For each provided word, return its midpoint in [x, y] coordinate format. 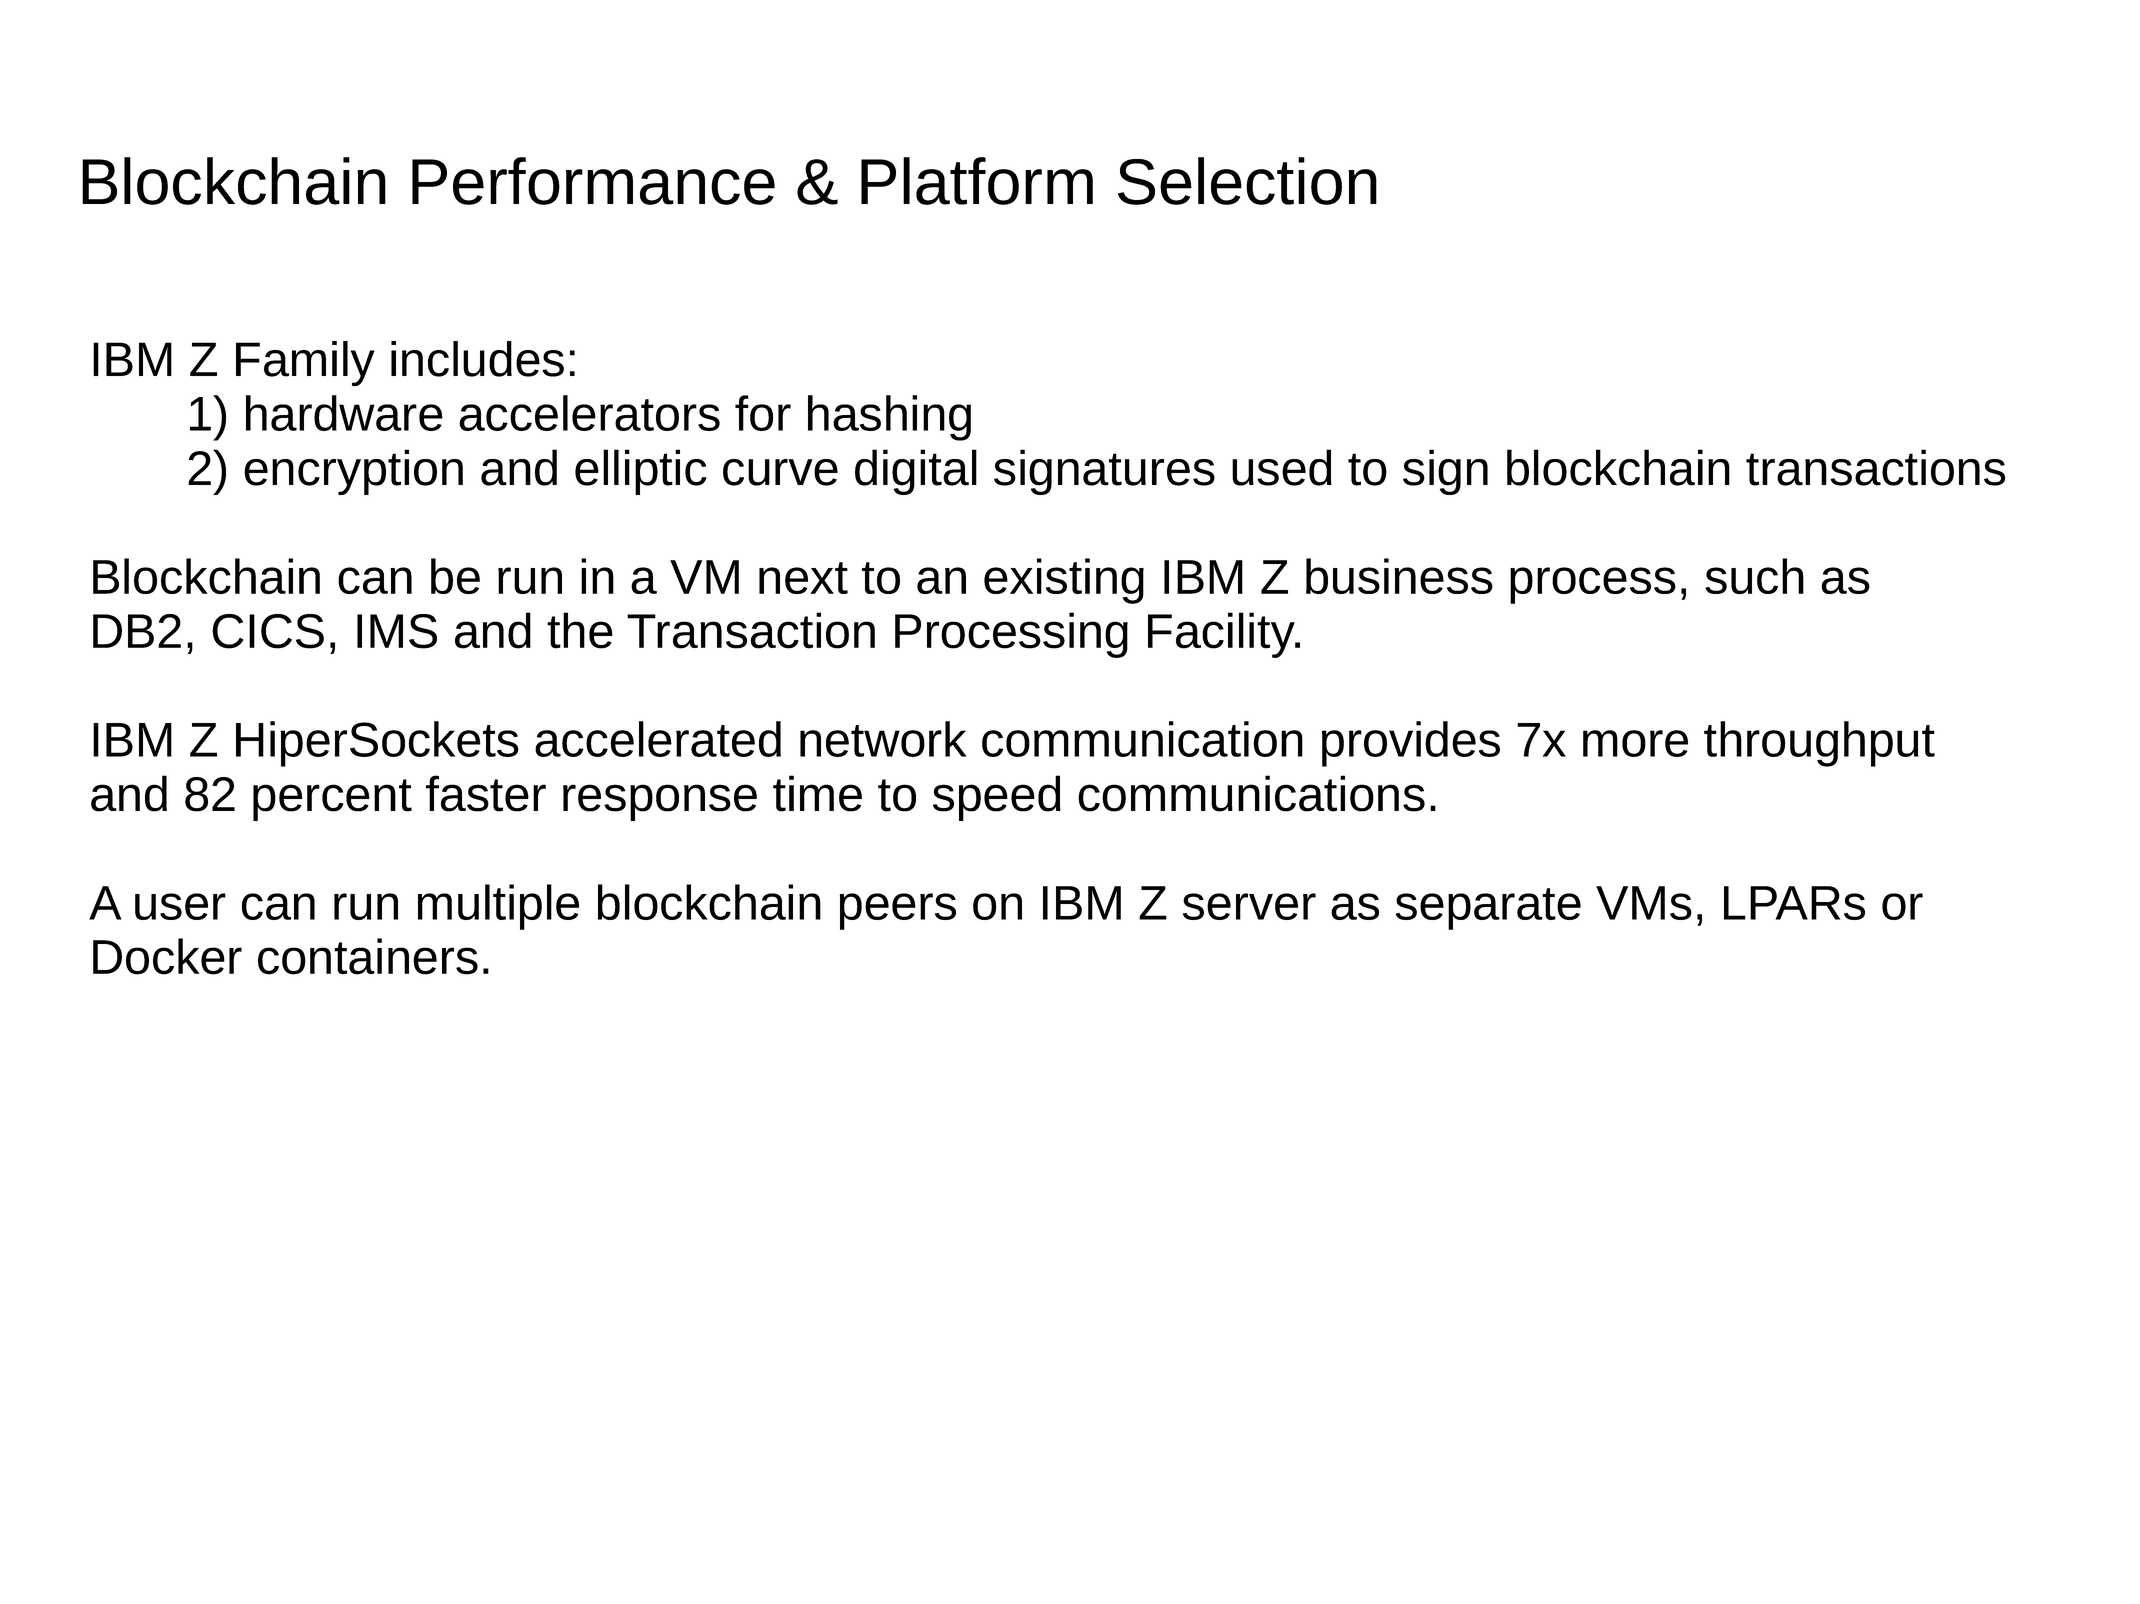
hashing [889, 418]
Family [305, 364]
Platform [977, 181]
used [1282, 467]
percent [332, 800]
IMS [397, 631]
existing [1064, 581]
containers [368, 956]
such [1754, 576]
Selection [1247, 181]
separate [1488, 909]
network [883, 739]
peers [897, 911]
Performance [593, 181]
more [1635, 743]
